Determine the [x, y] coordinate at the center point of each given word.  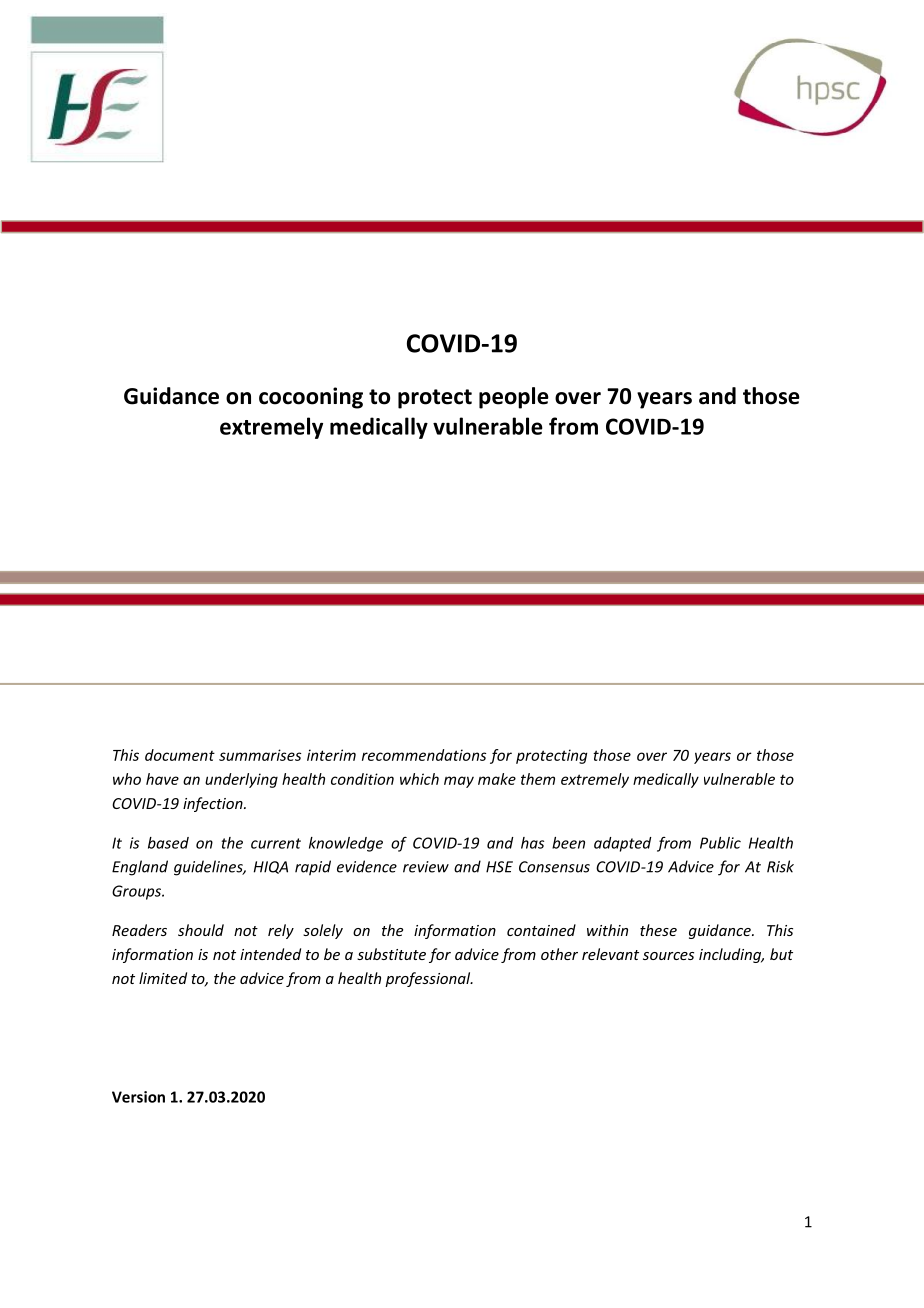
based [168, 843]
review [426, 867]
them [538, 779]
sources [668, 956]
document [180, 755]
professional [429, 979]
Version [138, 1097]
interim [331, 755]
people [514, 398]
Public [720, 843]
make [497, 779]
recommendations [424, 755]
